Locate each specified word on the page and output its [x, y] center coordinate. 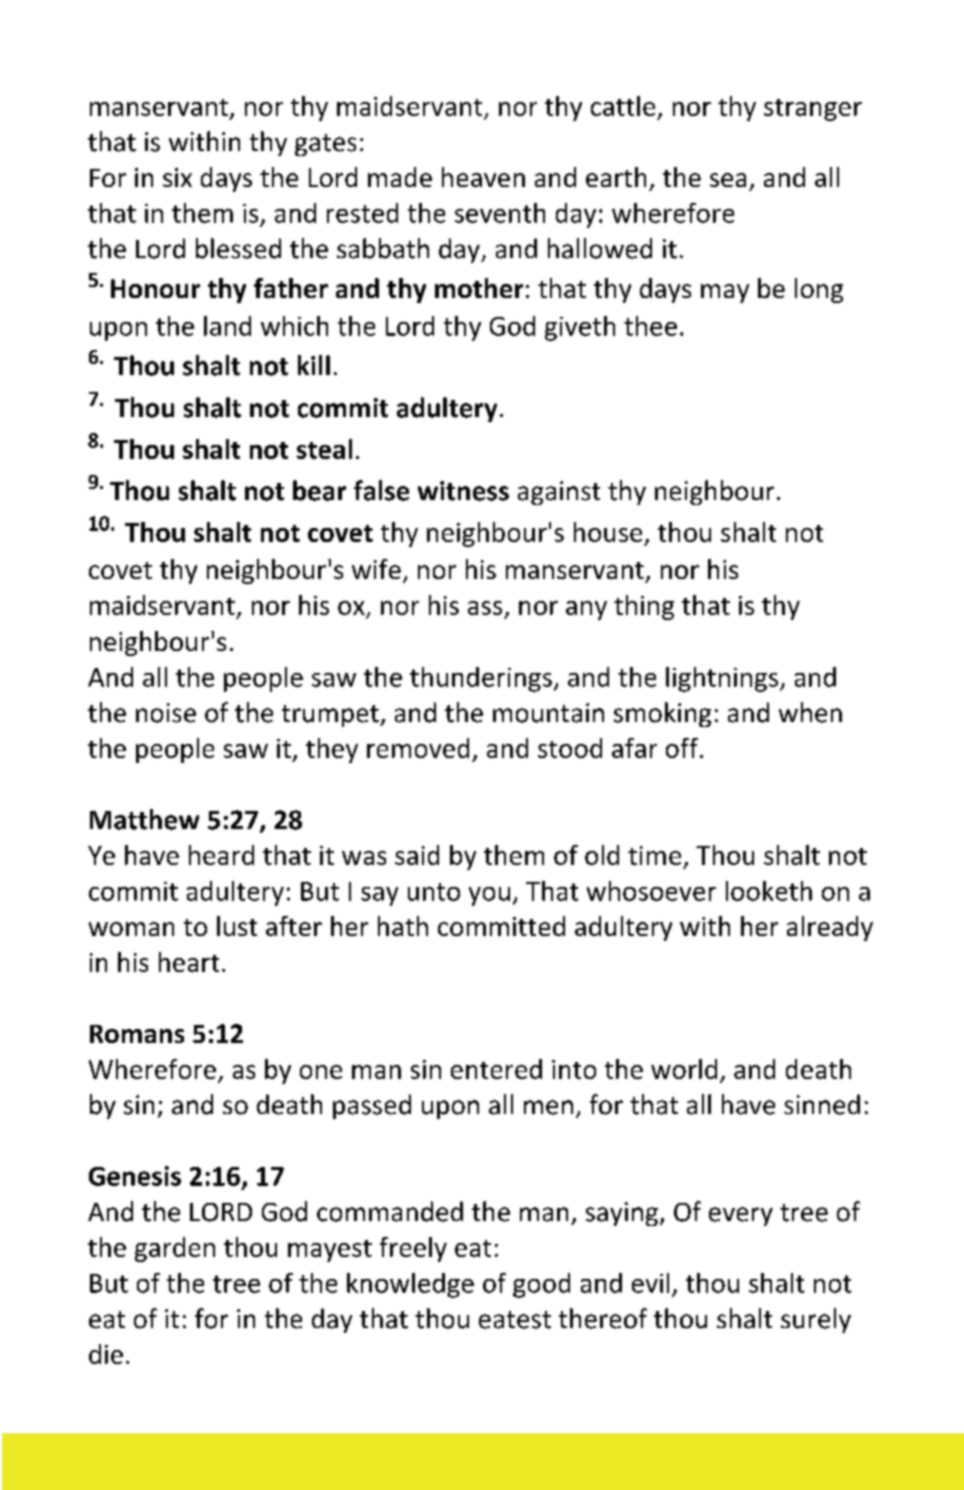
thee [650, 326]
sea [728, 180]
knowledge [410, 1285]
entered [496, 1069]
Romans [137, 1034]
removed [418, 748]
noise [166, 713]
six [177, 177]
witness [463, 491]
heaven [483, 177]
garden [175, 1249]
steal [324, 449]
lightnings [723, 679]
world [684, 1069]
